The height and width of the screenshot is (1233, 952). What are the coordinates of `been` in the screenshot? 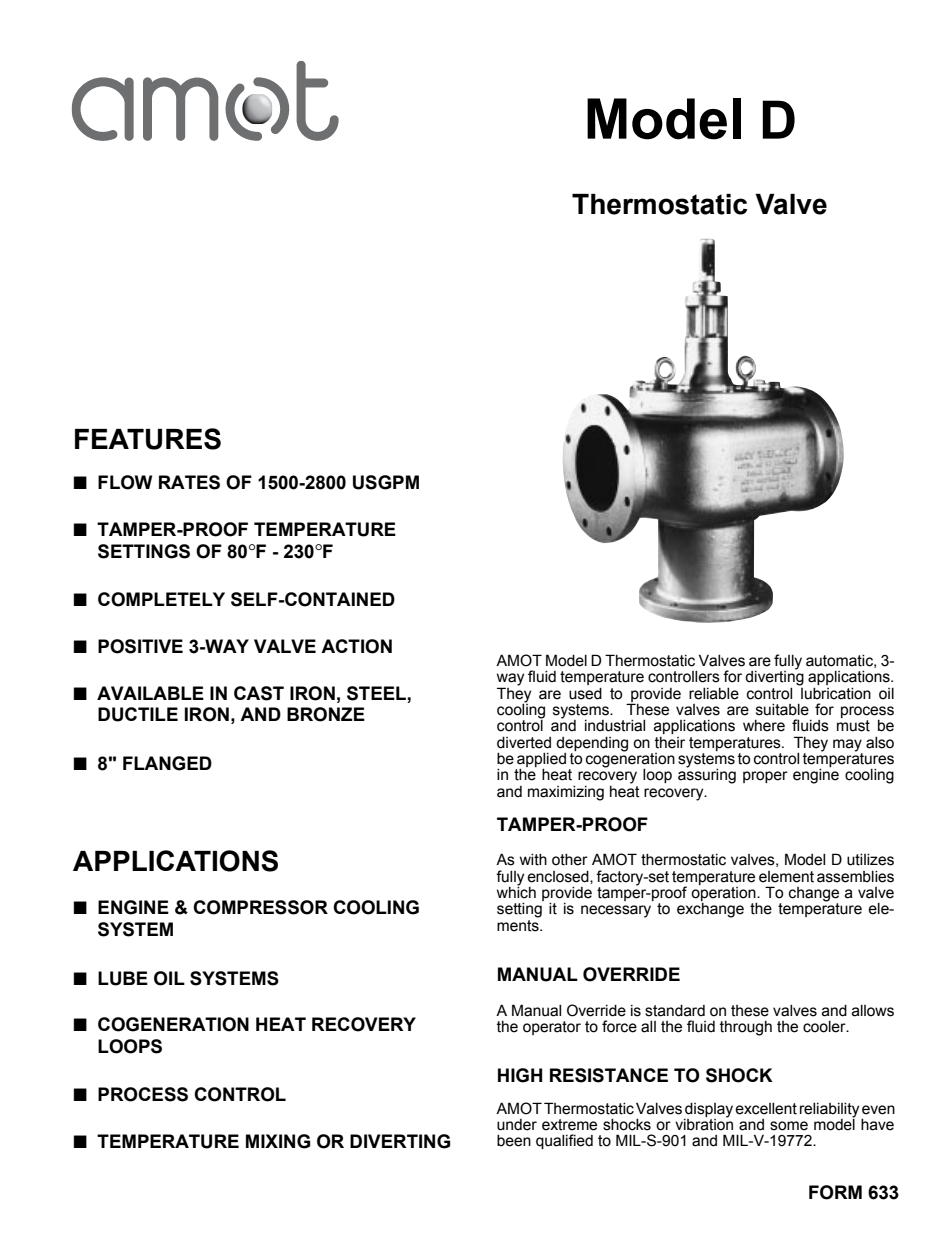 It's located at (514, 1141).
